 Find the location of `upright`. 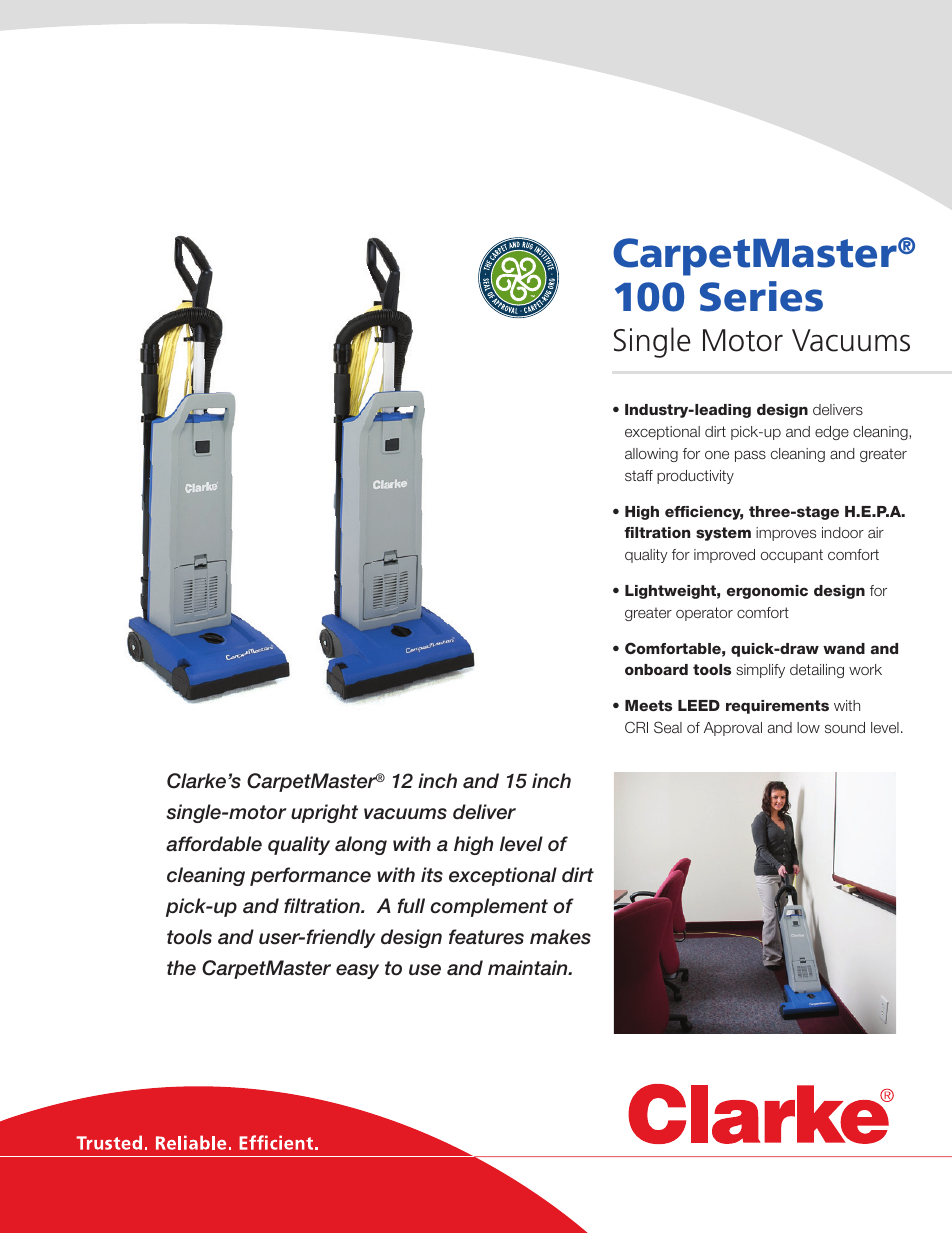

upright is located at coordinates (324, 813).
